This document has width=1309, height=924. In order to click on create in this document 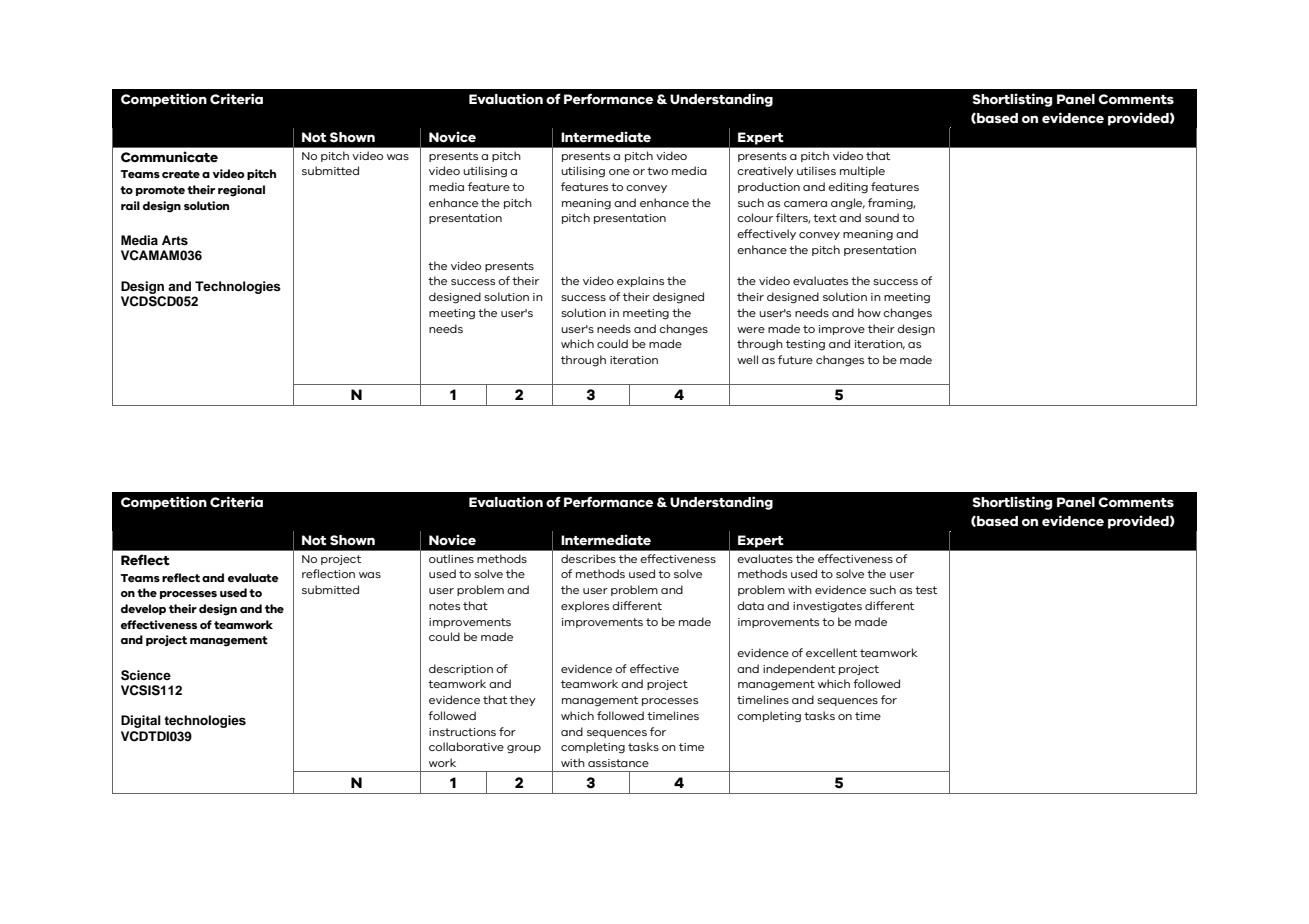, I will do `click(181, 174)`.
